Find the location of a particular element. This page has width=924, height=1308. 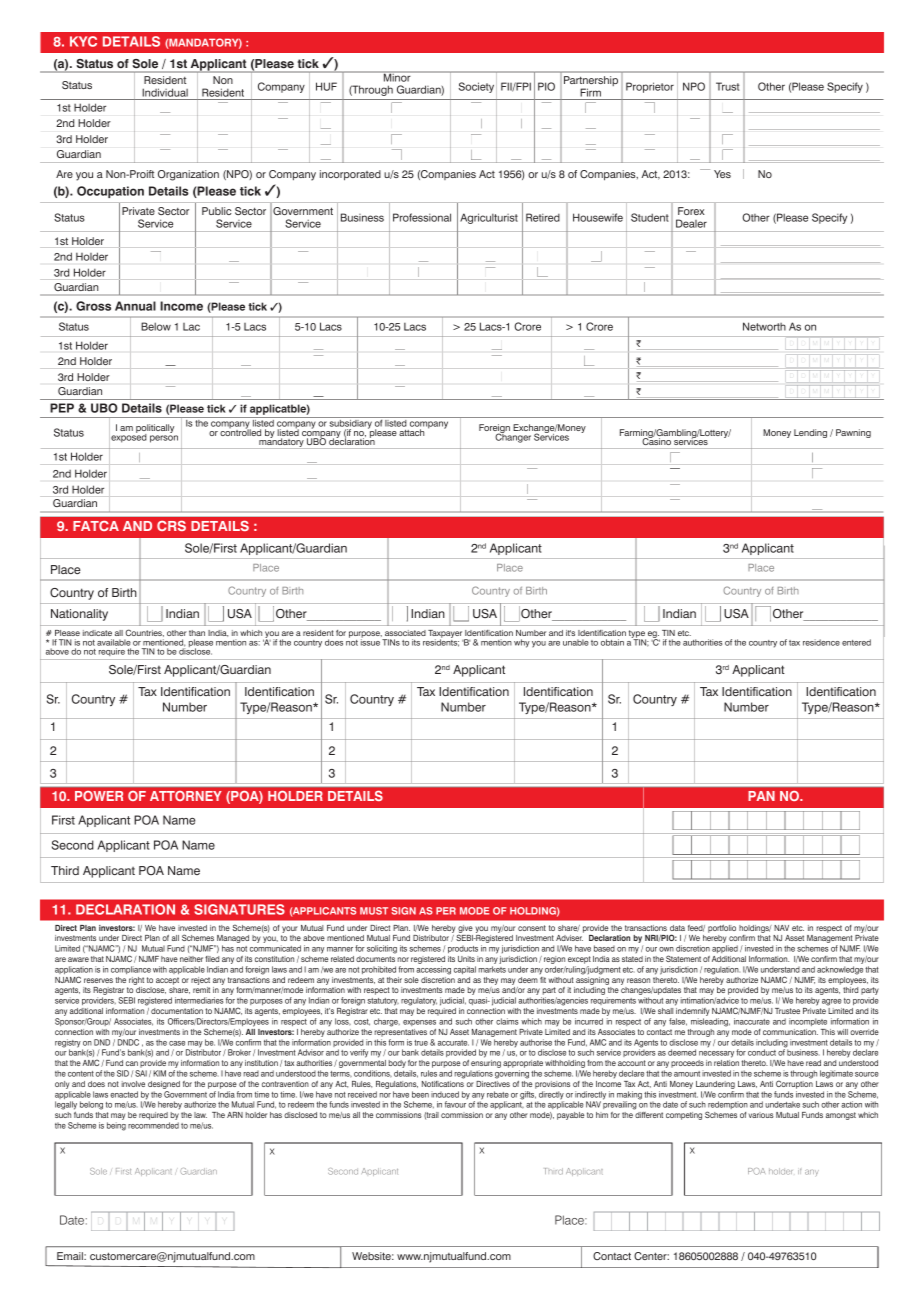

ATTORNEY is located at coordinates (186, 796).
